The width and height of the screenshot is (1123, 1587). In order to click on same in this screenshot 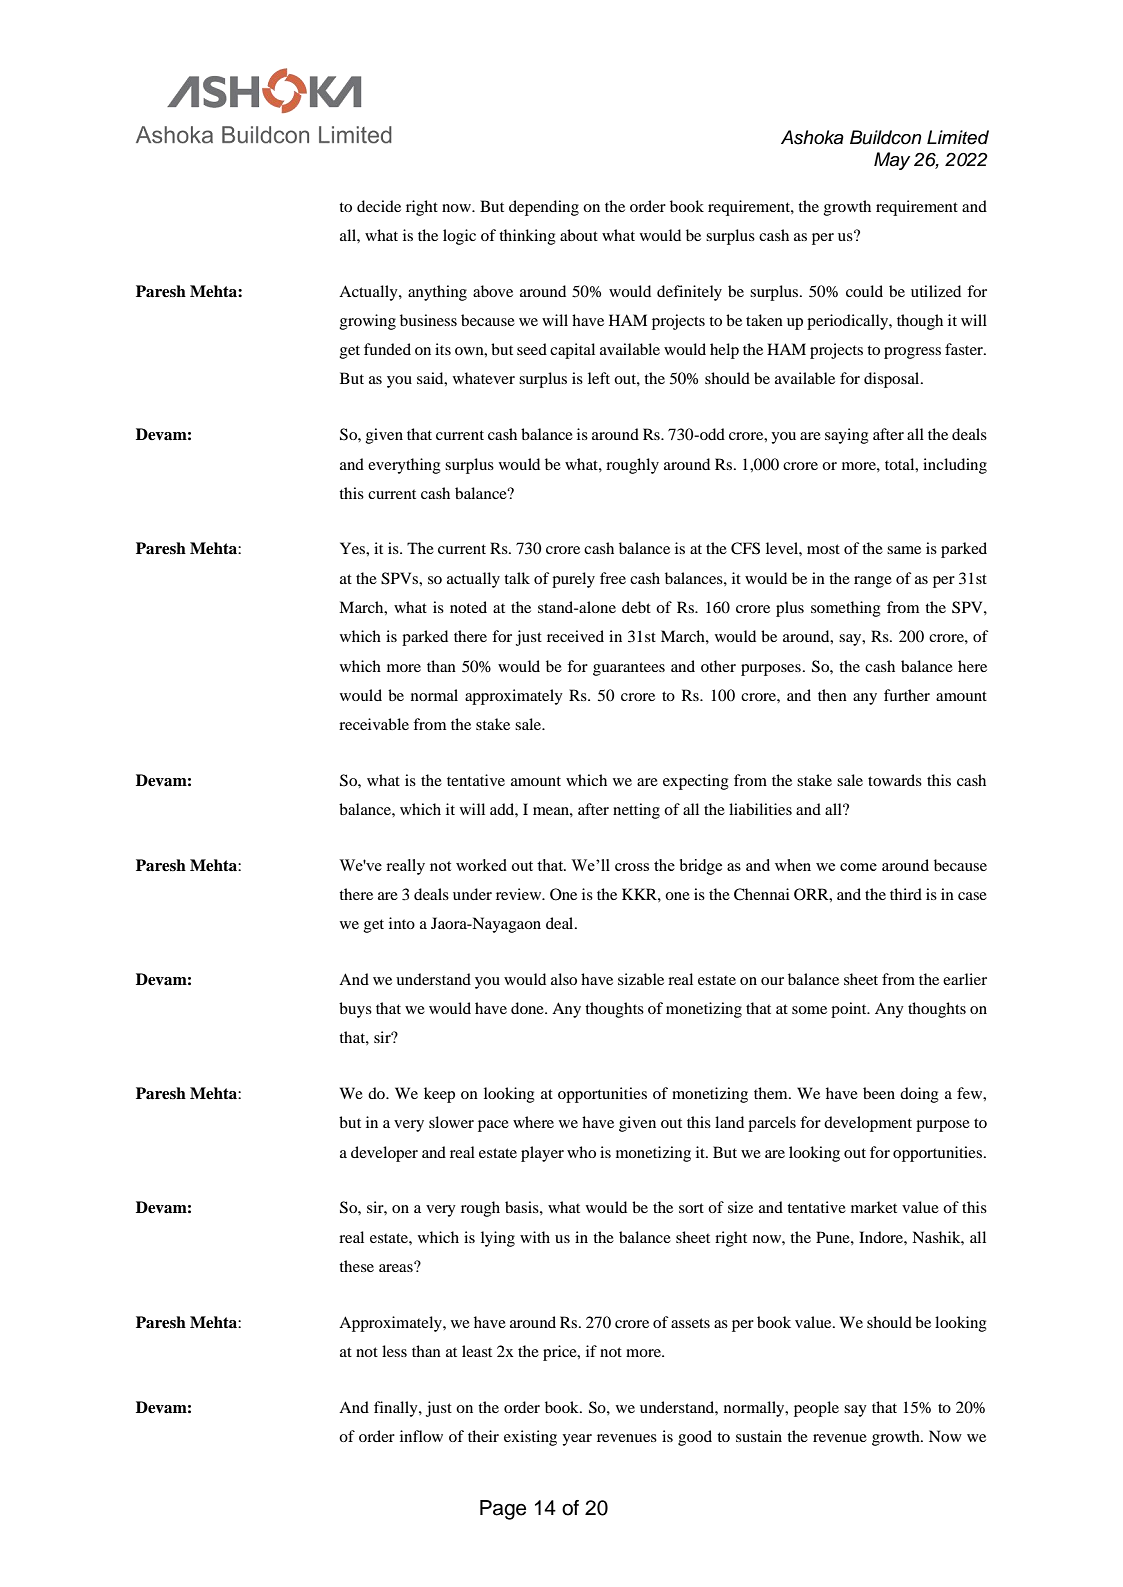, I will do `click(904, 550)`.
